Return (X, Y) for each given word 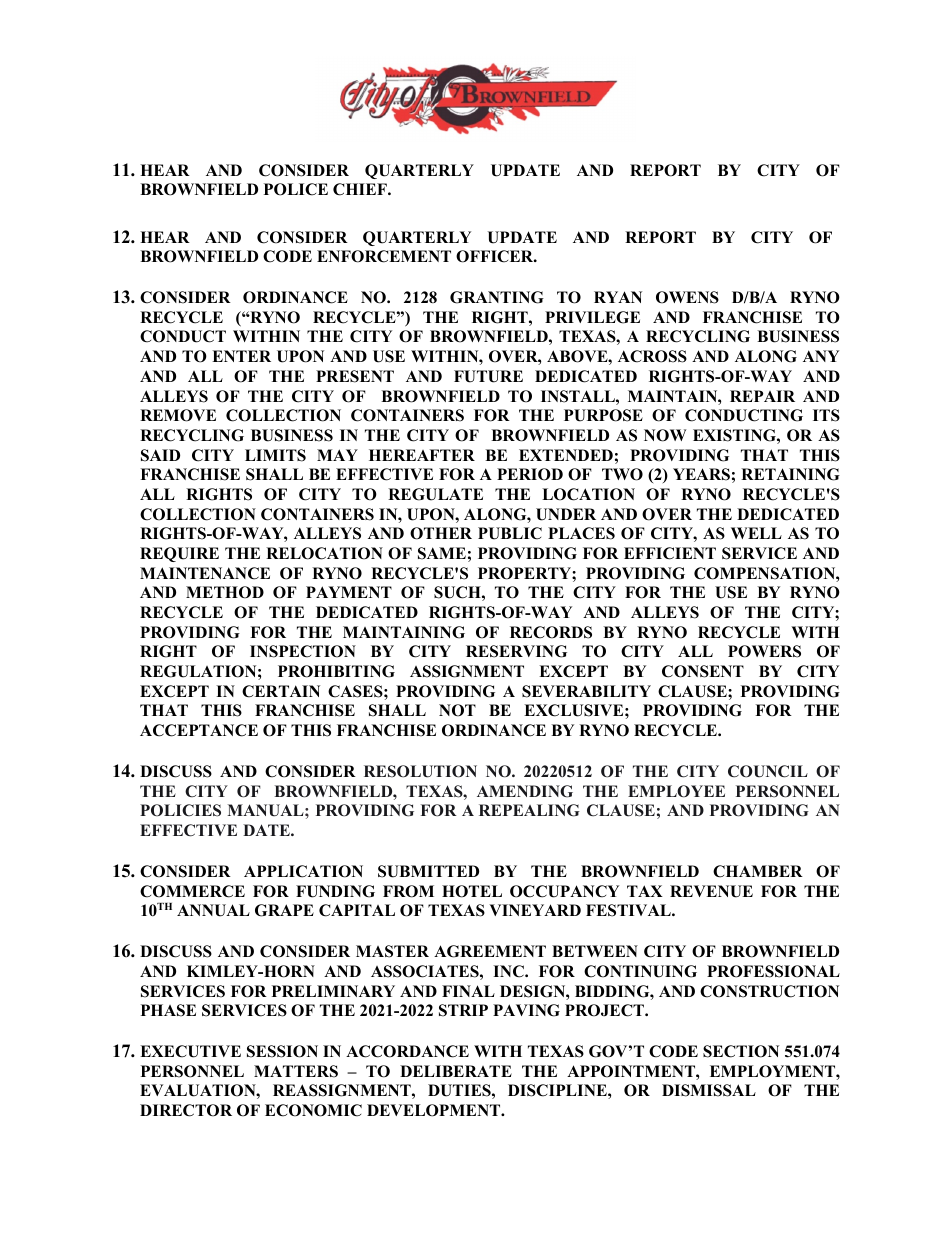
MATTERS (296, 1071)
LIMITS (275, 455)
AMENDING (525, 791)
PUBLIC (510, 533)
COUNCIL (768, 771)
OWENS (687, 297)
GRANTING (497, 297)
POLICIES (180, 810)
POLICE (296, 189)
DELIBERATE (456, 1071)
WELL (756, 533)
